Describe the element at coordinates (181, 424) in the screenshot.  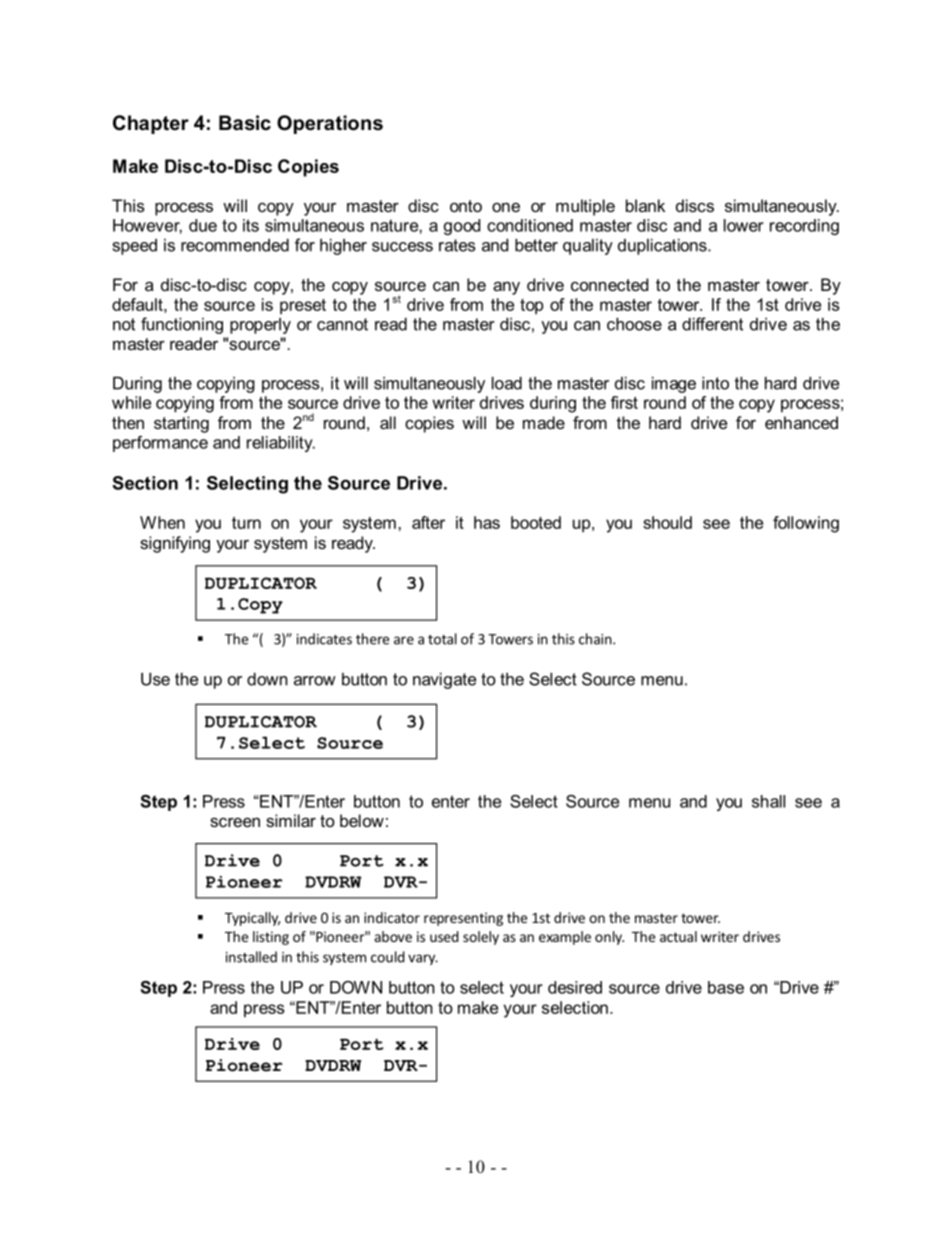
I see `starting` at that location.
